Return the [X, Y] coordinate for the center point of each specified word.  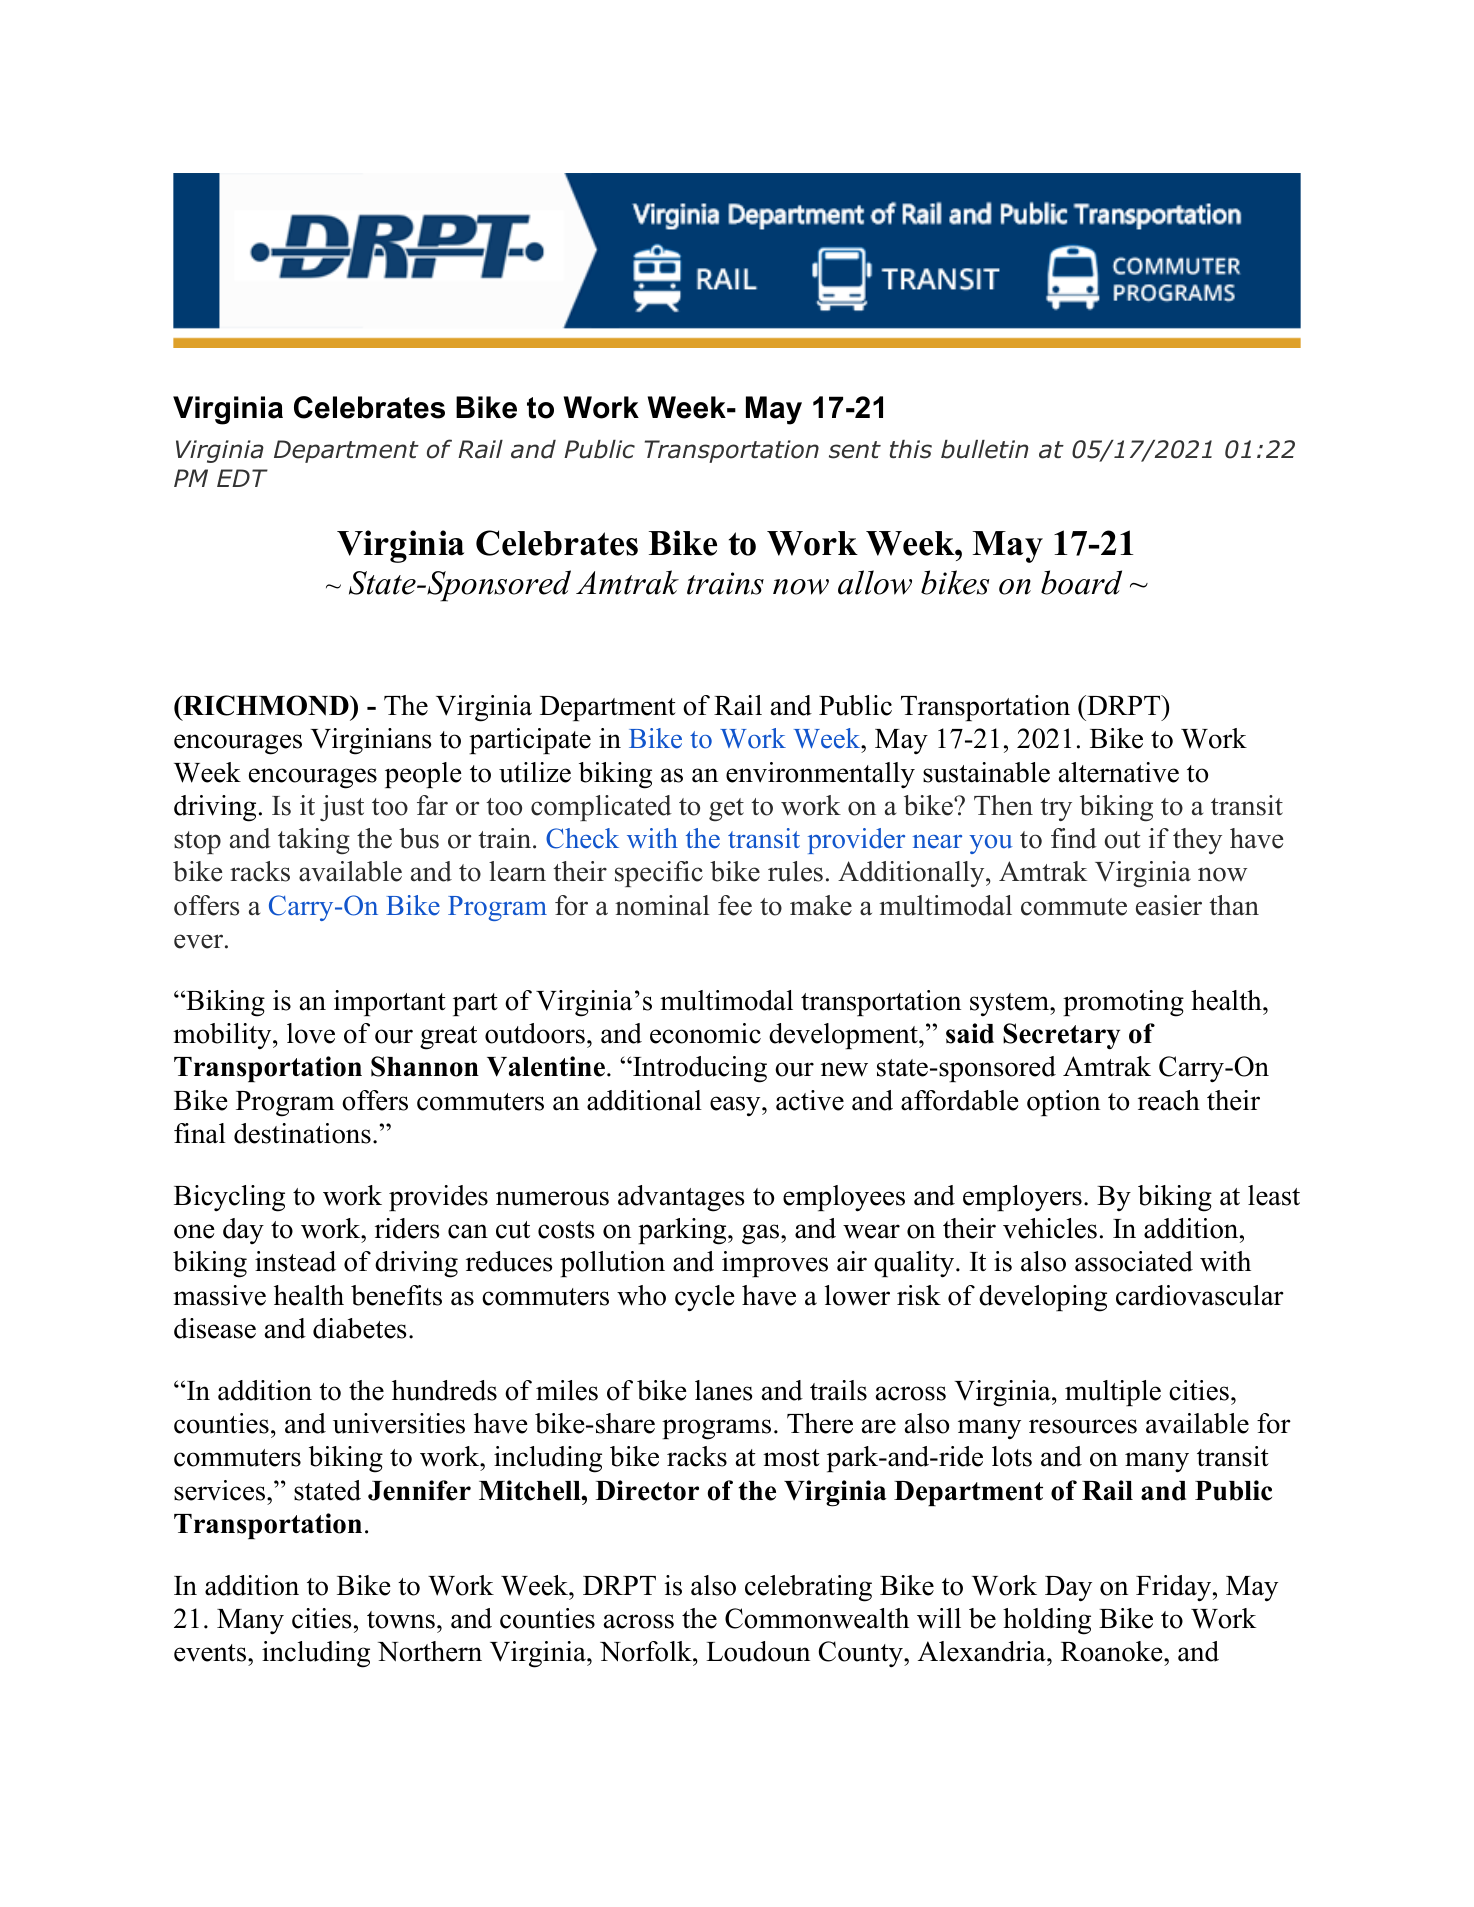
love [311, 1033]
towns [401, 1620]
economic [705, 1033]
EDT [242, 478]
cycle [705, 1298]
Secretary [1061, 1036]
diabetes [360, 1328]
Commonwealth [817, 1618]
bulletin [984, 449]
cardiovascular [1200, 1295]
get [726, 809]
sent [855, 450]
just [342, 808]
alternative [1119, 772]
